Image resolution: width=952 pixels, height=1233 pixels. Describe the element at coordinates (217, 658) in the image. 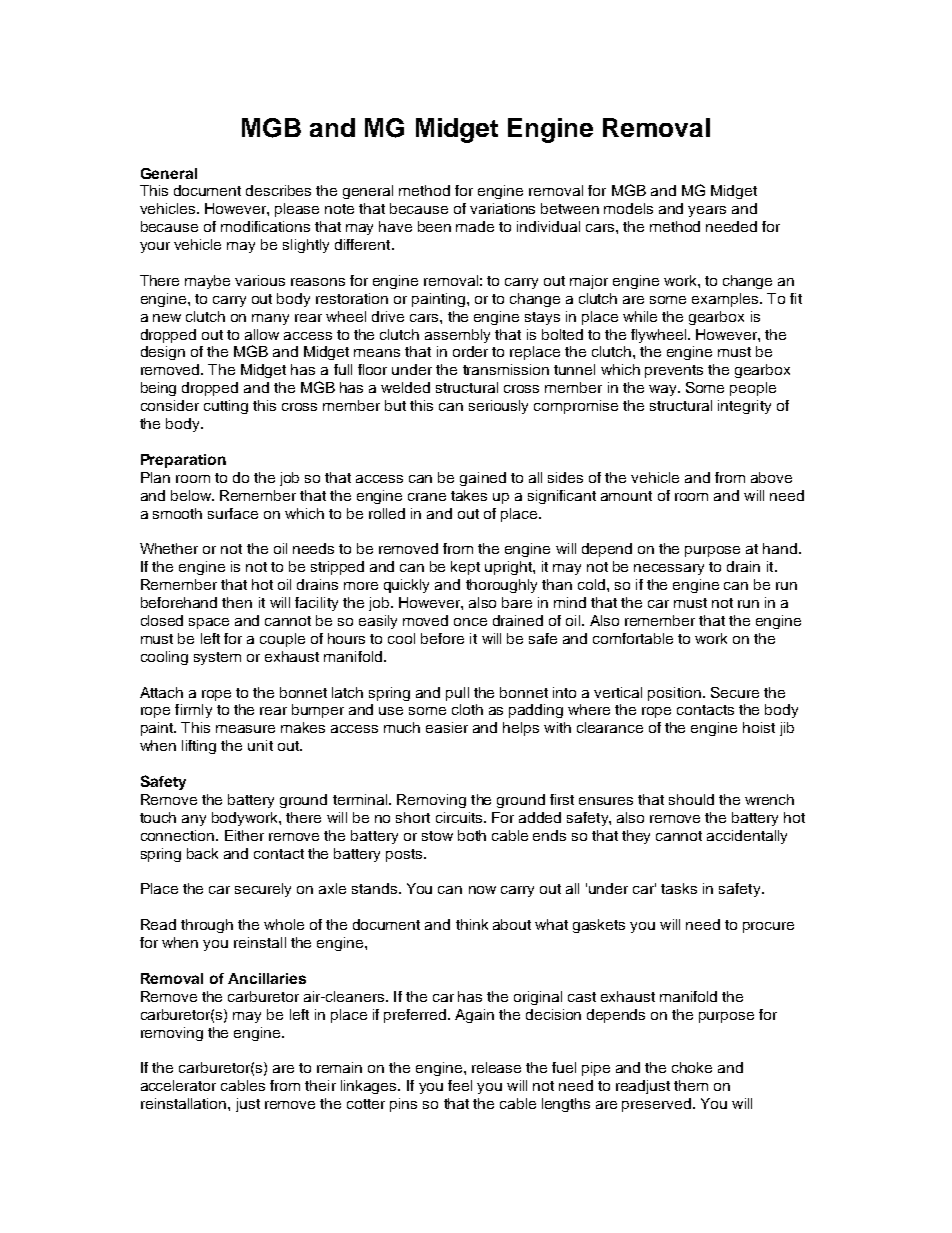

I see `system` at that location.
